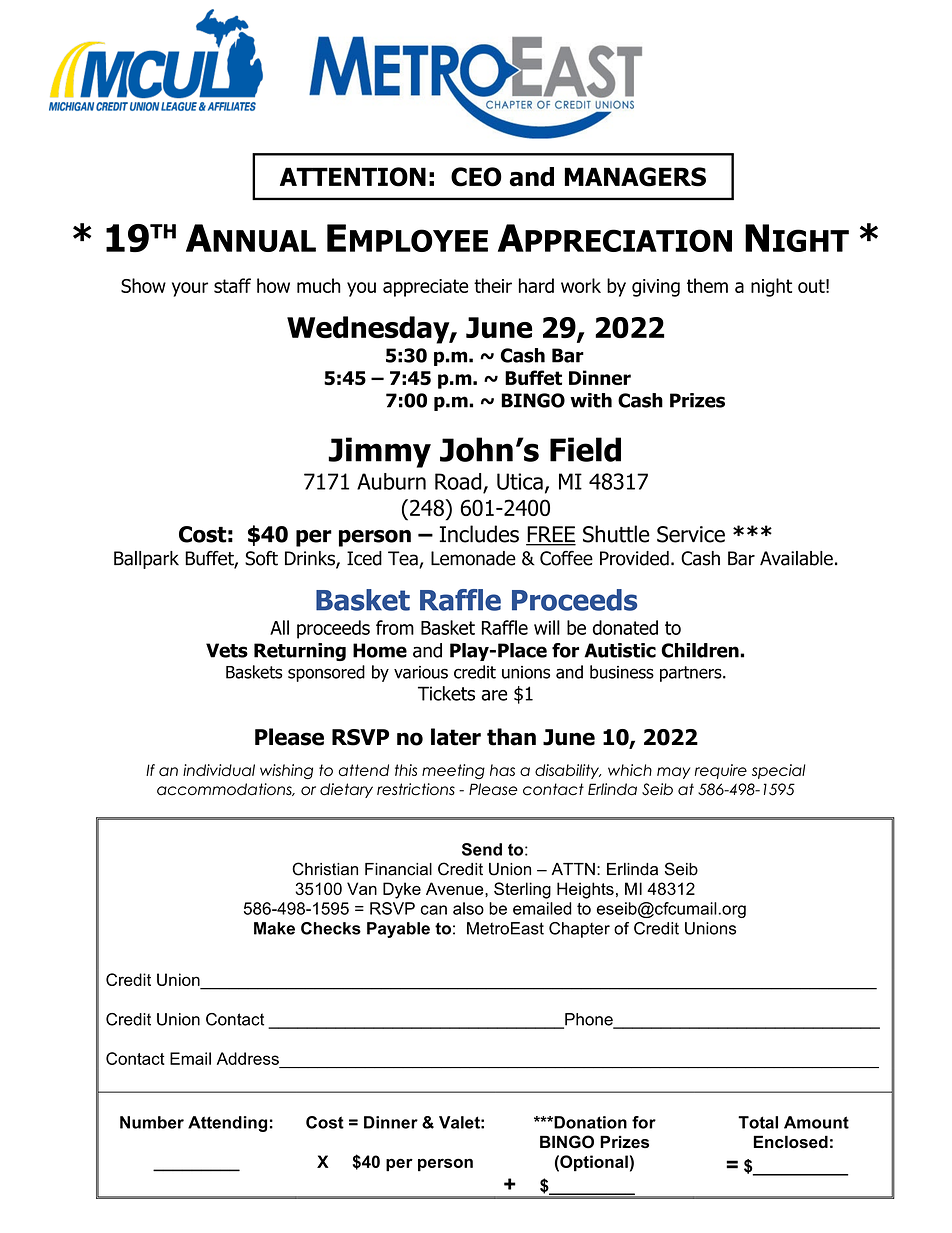 Image resolution: width=952 pixels, height=1233 pixels. Describe the element at coordinates (152, 1122) in the screenshot. I see `Number` at that location.
